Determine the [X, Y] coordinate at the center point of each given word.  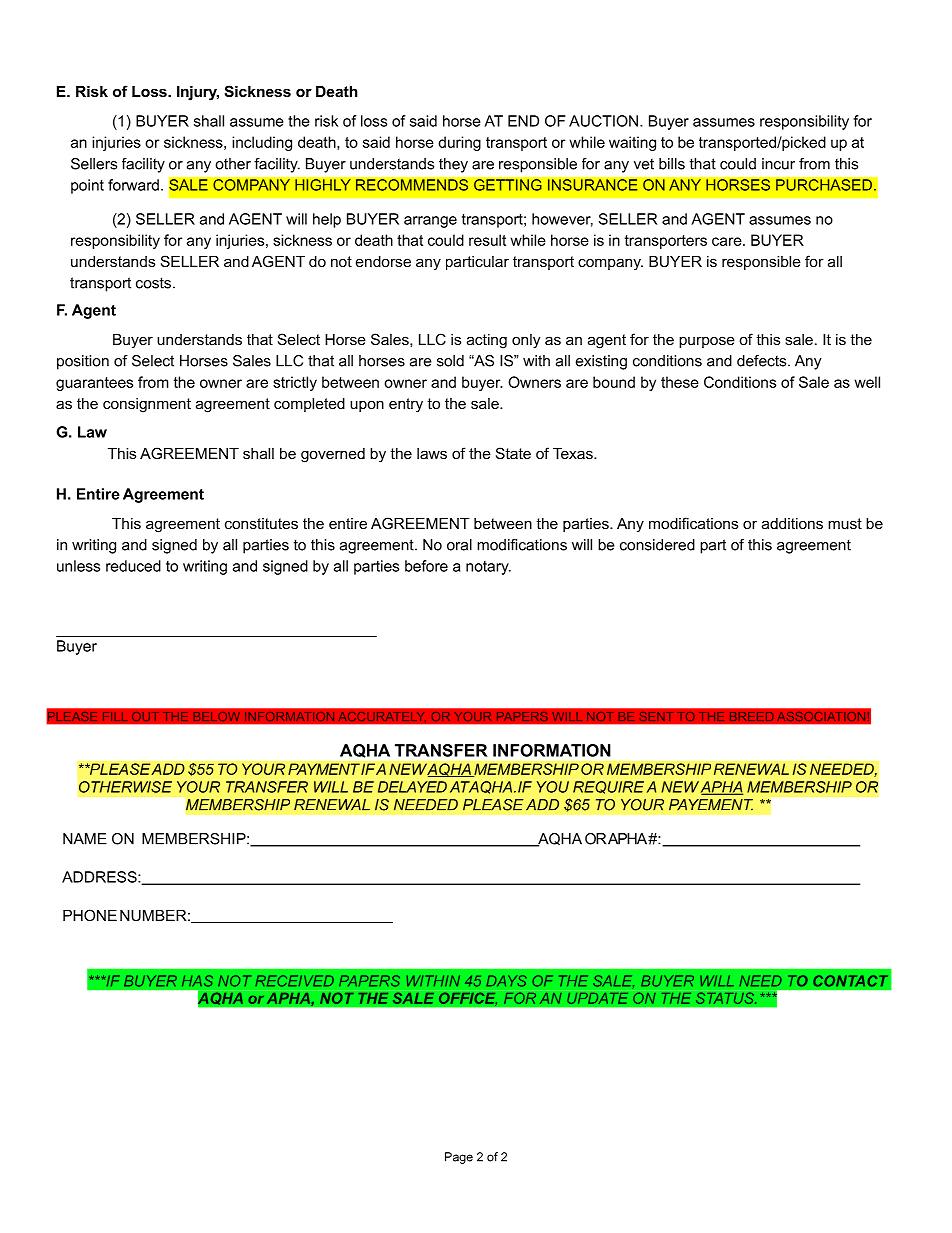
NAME [85, 839]
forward [133, 185]
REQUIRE [608, 787]
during [459, 143]
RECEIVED [294, 981]
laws [432, 453]
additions [792, 523]
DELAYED [412, 787]
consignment [147, 405]
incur [778, 164]
